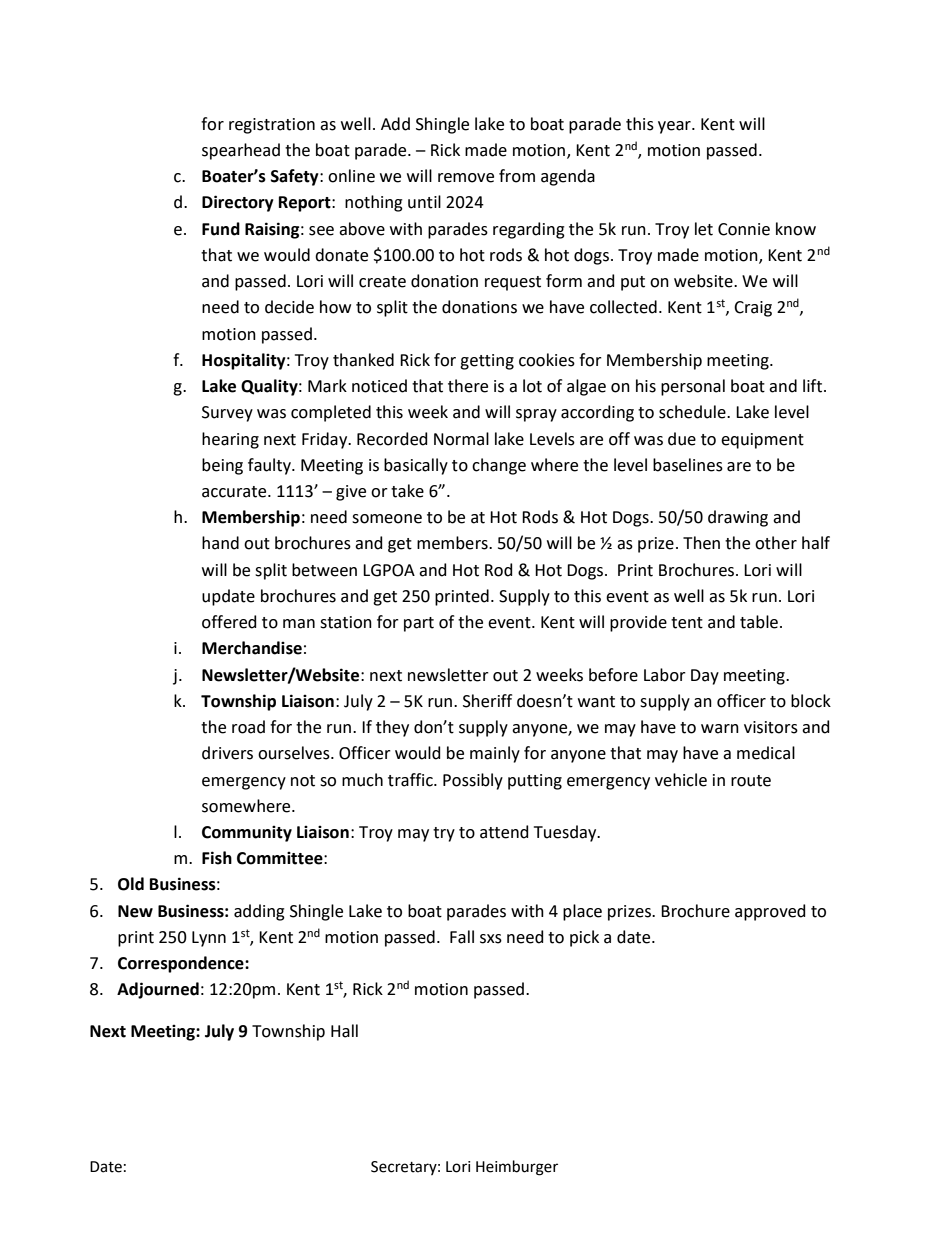  Describe the element at coordinates (419, 624) in the document. I see `part` at that location.
